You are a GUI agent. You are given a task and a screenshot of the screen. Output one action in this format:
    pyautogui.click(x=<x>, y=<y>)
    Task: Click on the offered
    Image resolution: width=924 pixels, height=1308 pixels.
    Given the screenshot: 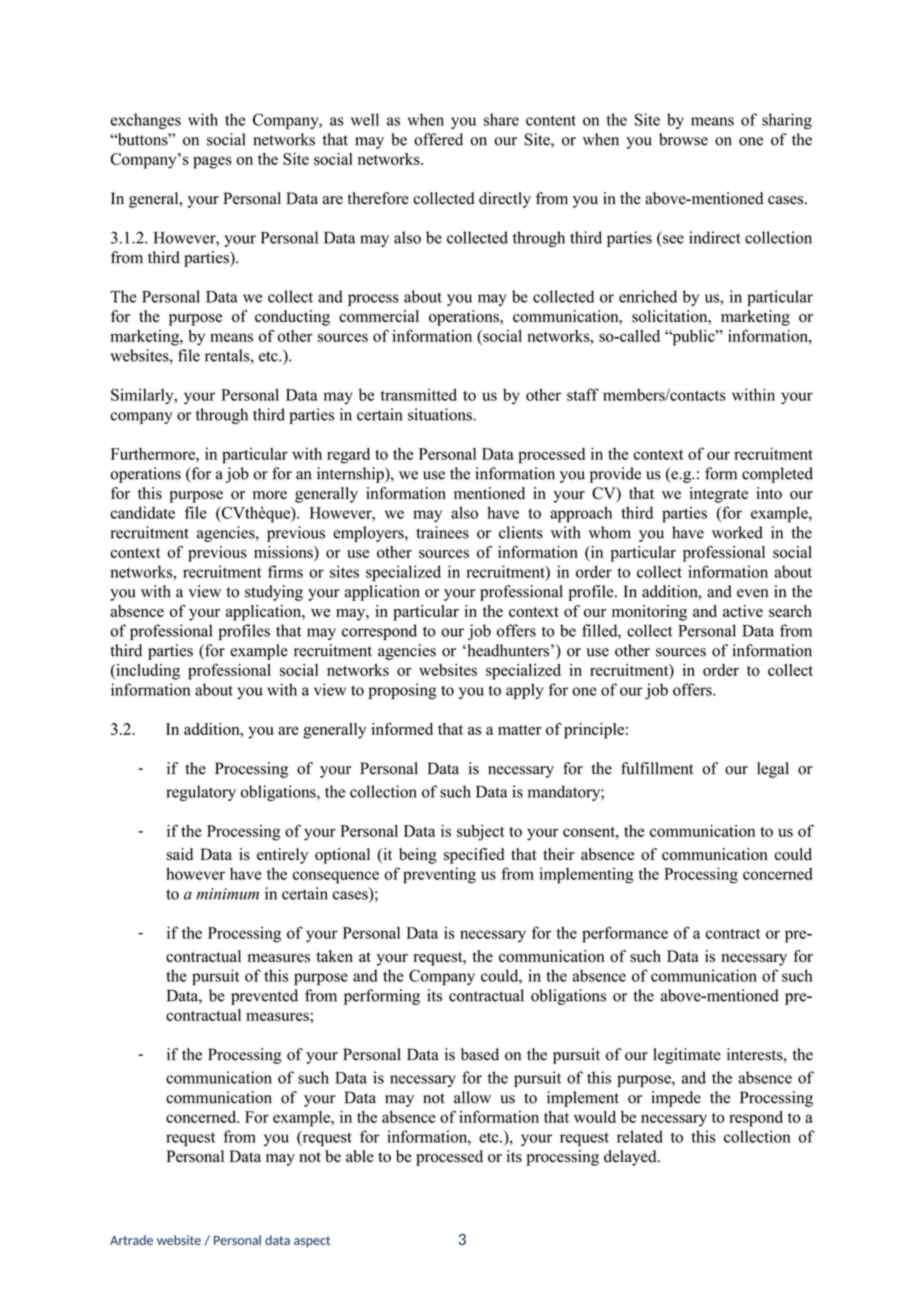 What is the action you would take?
    pyautogui.click(x=438, y=139)
